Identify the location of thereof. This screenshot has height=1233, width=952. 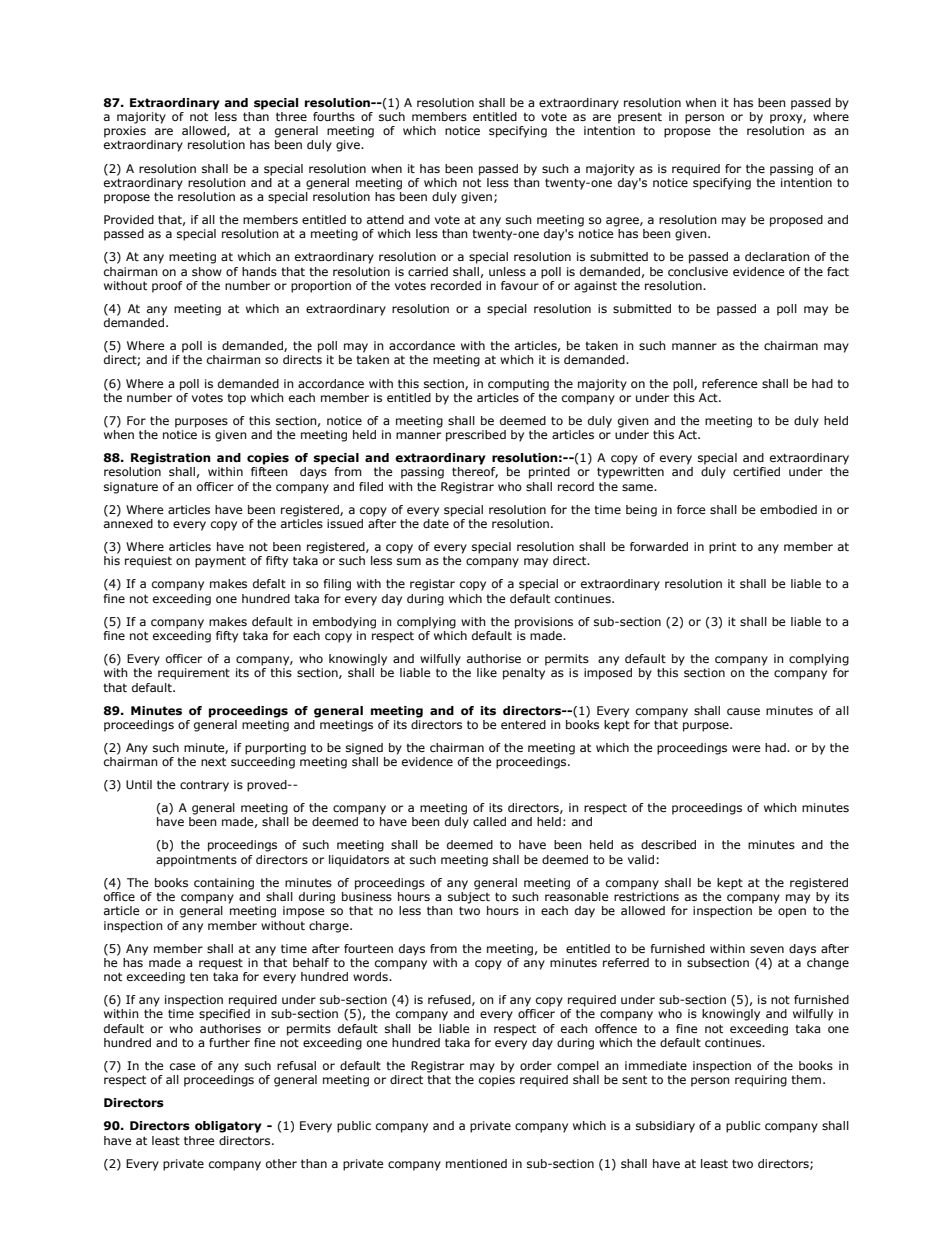
(475, 472).
